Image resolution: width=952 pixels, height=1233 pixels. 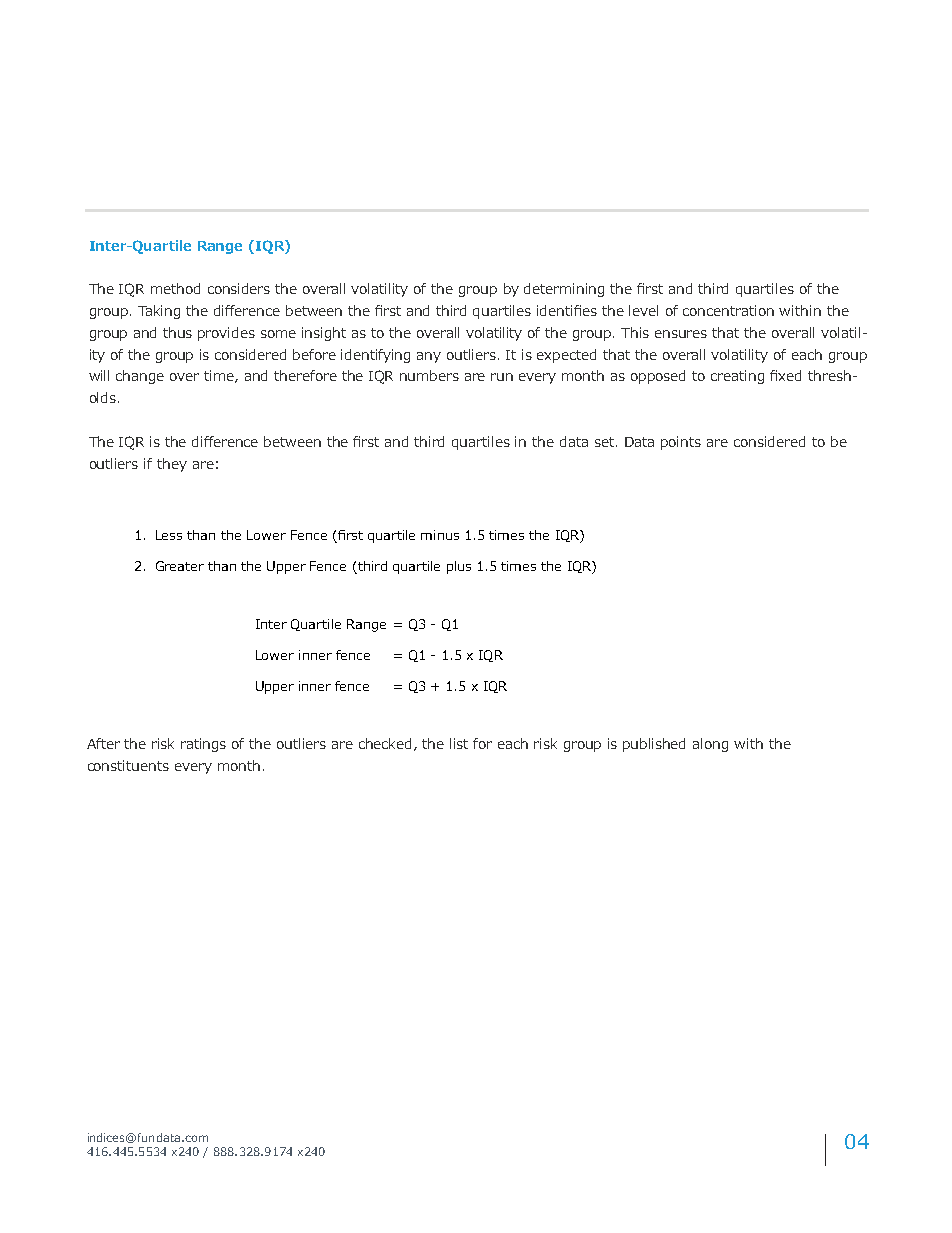 What do you see at coordinates (203, 745) in the page?
I see `ratings` at bounding box center [203, 745].
